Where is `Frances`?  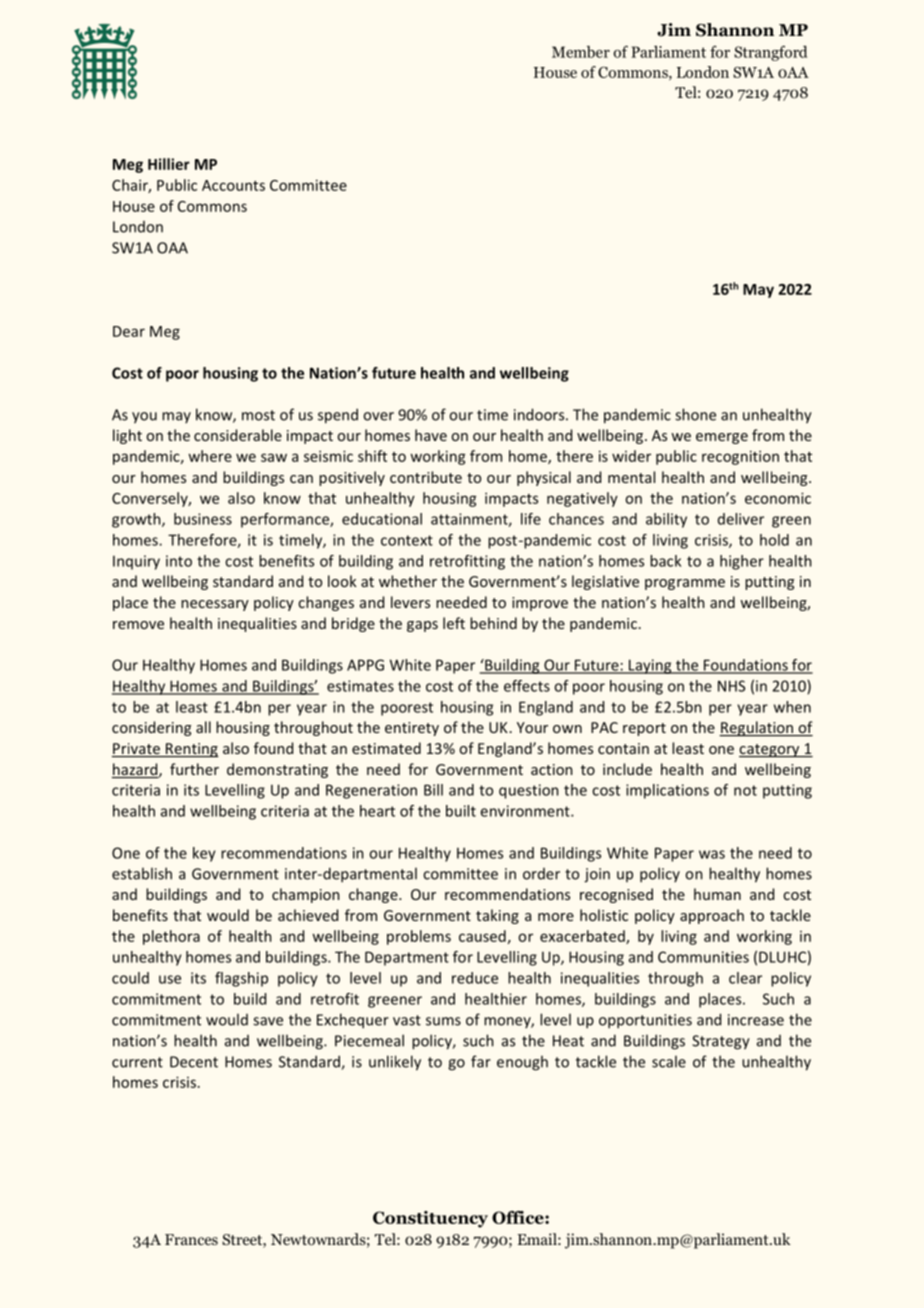
Frances is located at coordinates (191, 1239).
